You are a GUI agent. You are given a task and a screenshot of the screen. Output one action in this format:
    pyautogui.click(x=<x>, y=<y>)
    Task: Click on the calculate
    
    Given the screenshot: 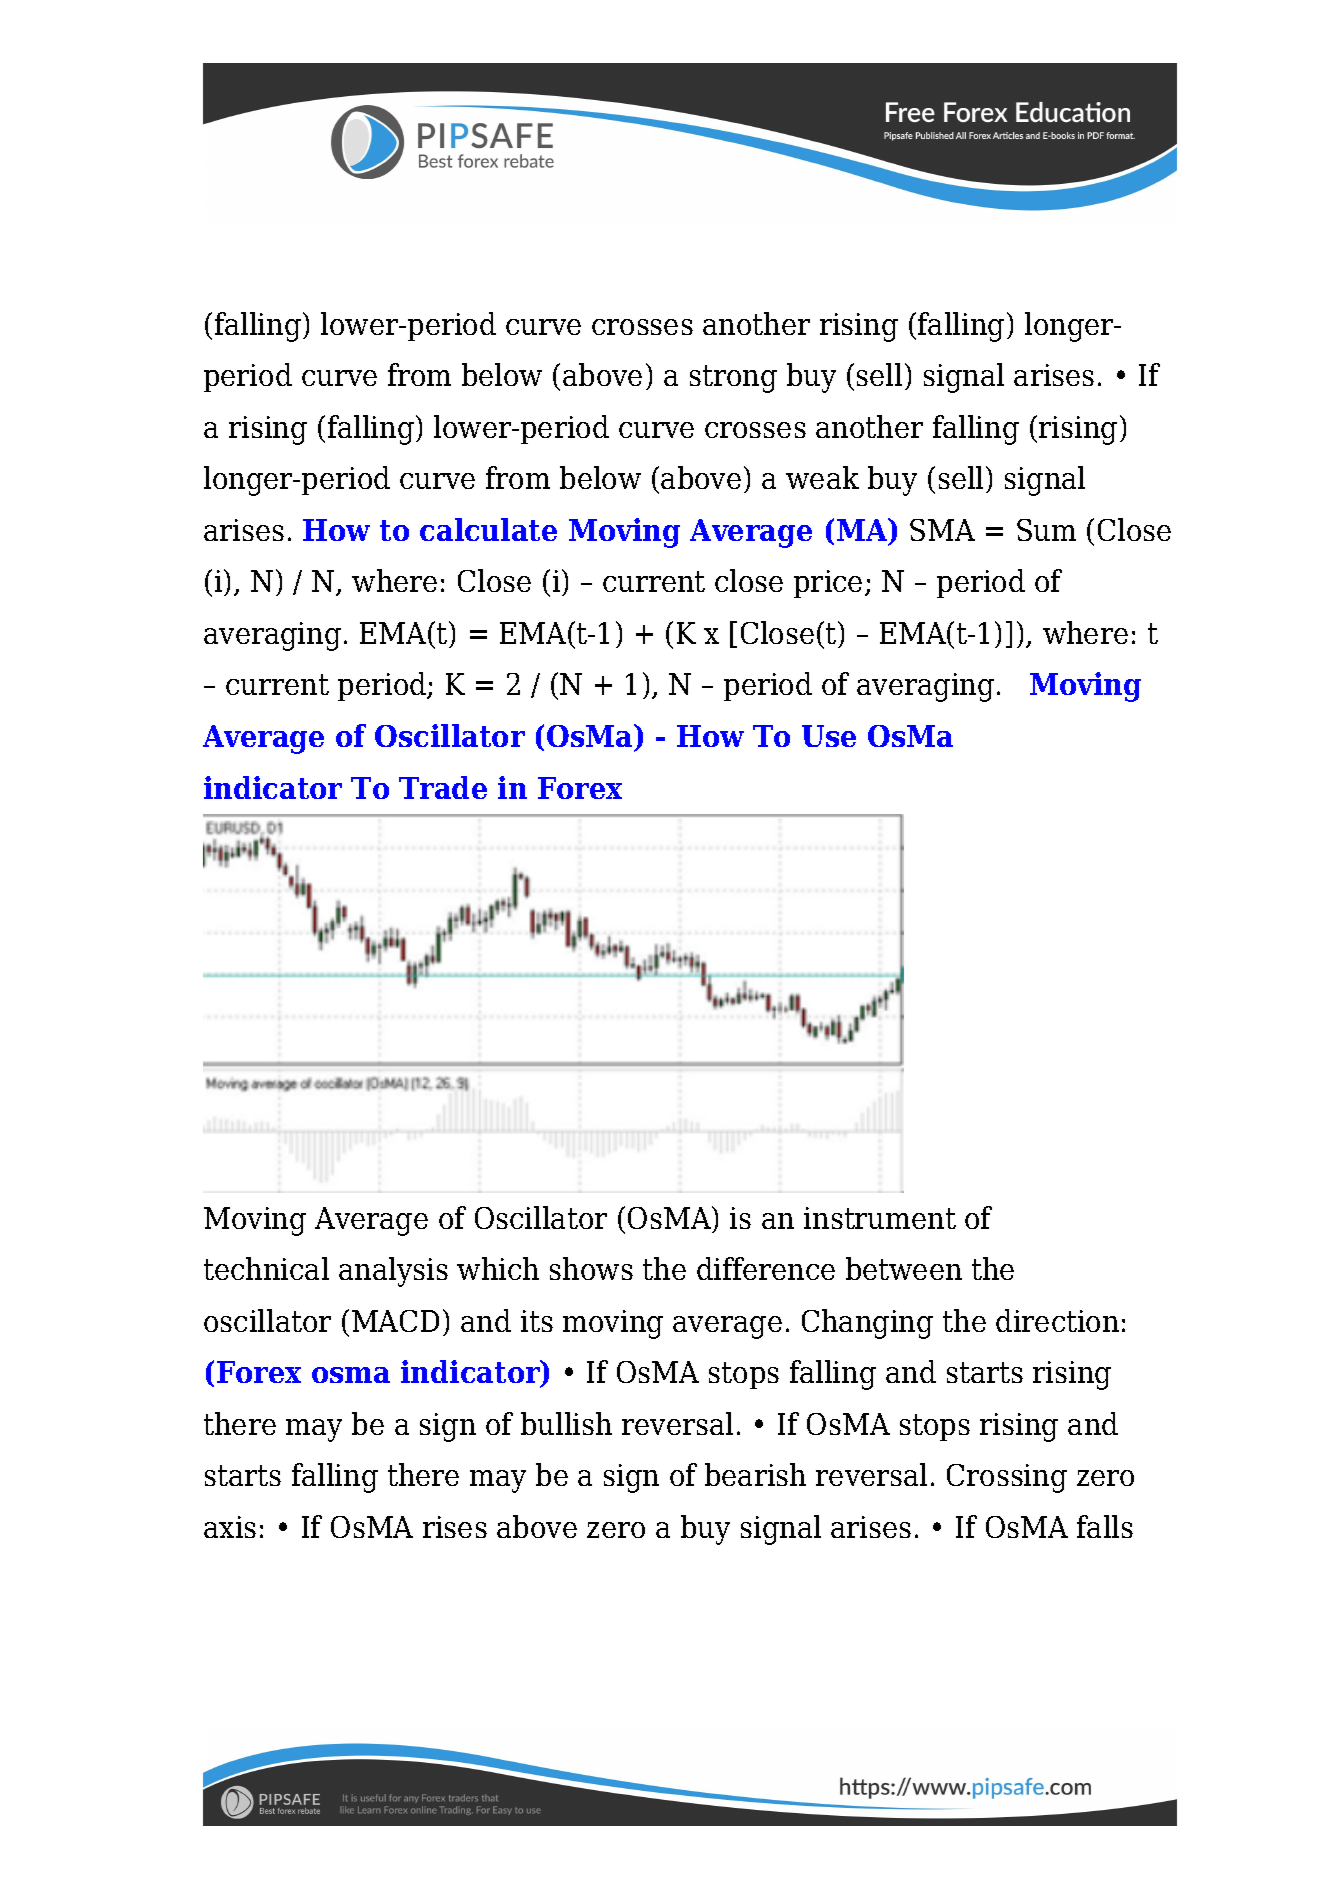 What is the action you would take?
    pyautogui.click(x=488, y=529)
